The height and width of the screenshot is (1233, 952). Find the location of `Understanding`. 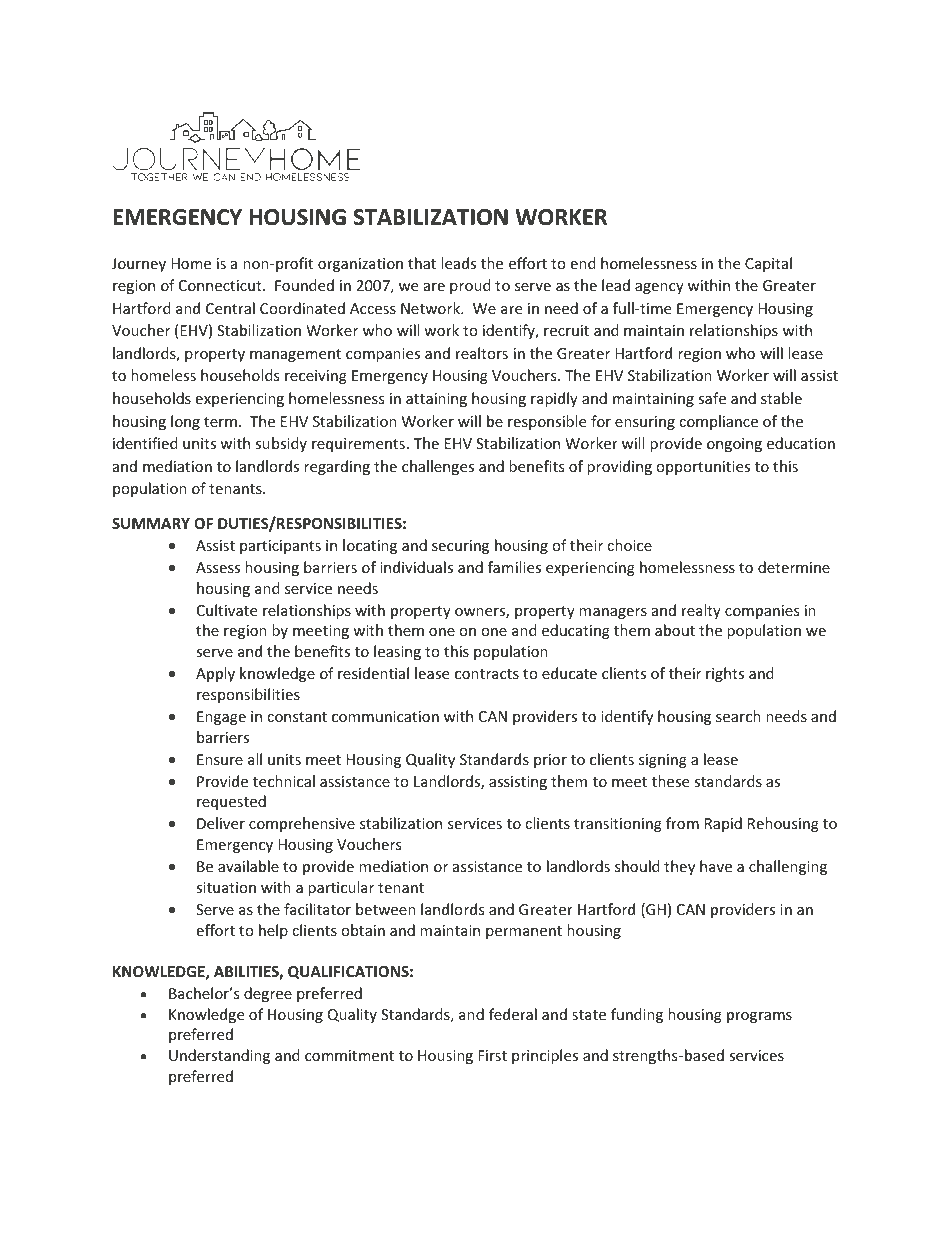

Understanding is located at coordinates (219, 1056).
